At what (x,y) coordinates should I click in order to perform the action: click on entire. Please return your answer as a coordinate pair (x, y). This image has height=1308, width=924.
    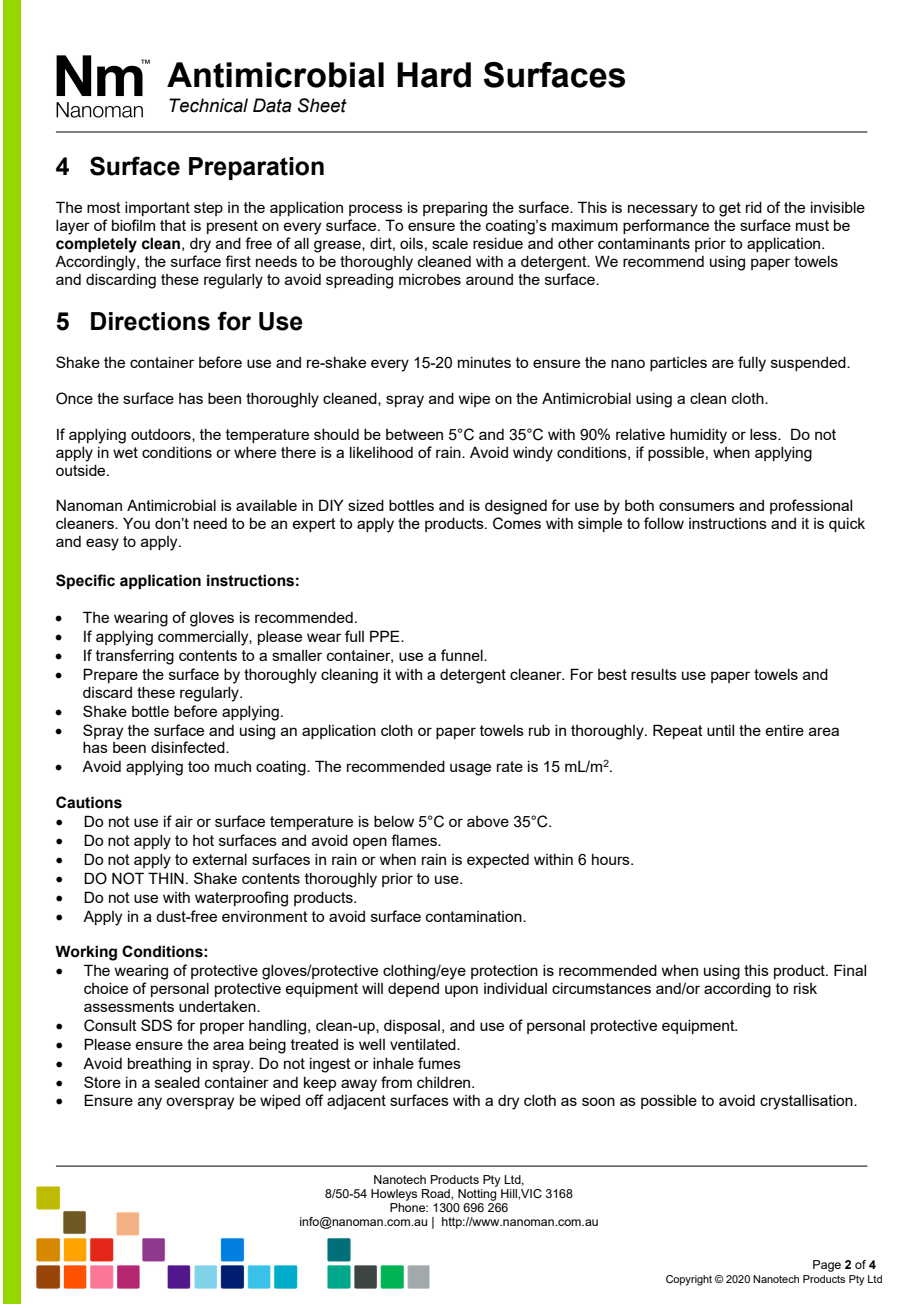
    Looking at the image, I should click on (784, 730).
